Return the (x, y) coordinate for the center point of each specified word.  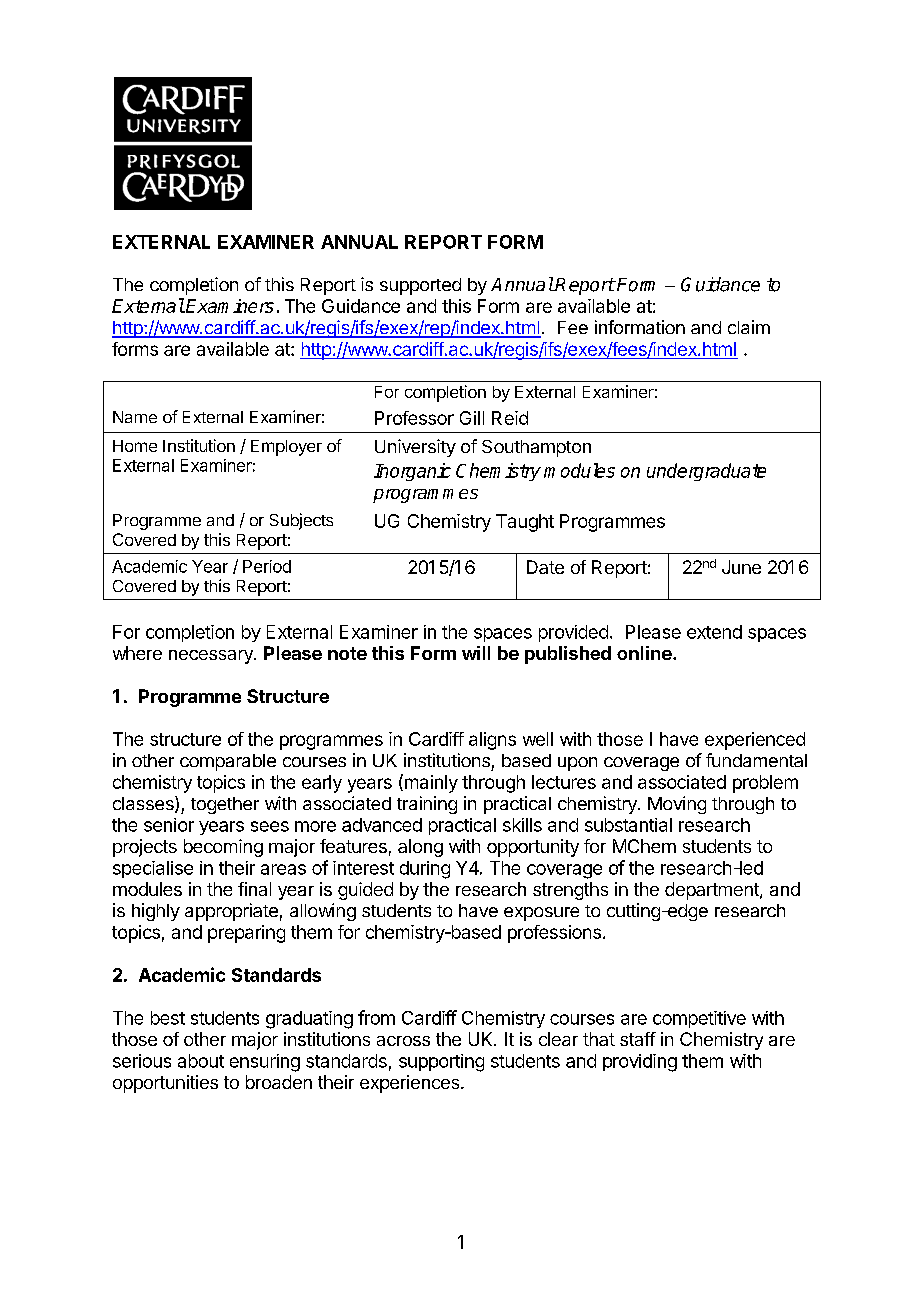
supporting (441, 1063)
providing (640, 1063)
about (201, 1061)
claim (749, 327)
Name (135, 417)
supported (420, 286)
